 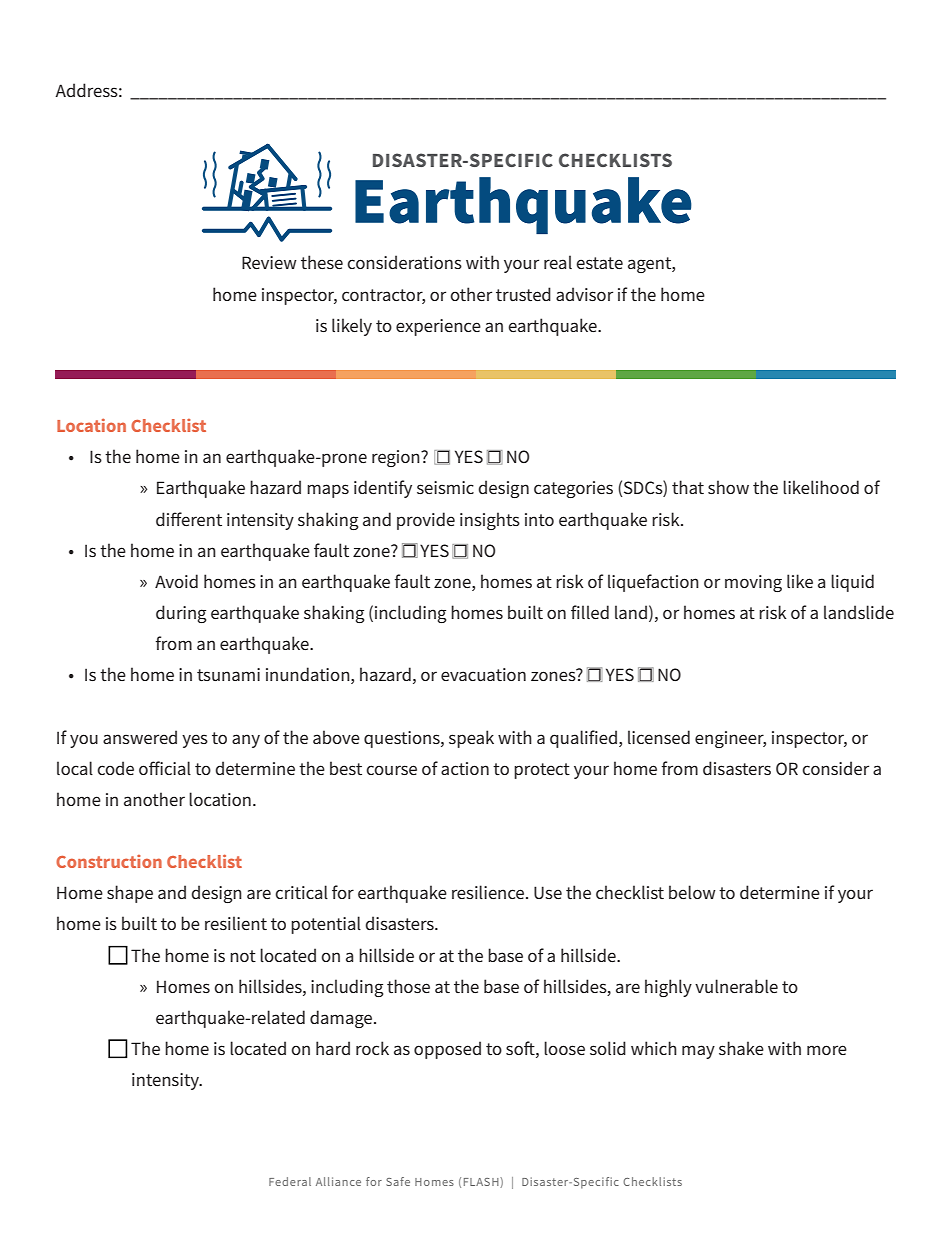 I want to click on Federal, so click(x=290, y=1181).
